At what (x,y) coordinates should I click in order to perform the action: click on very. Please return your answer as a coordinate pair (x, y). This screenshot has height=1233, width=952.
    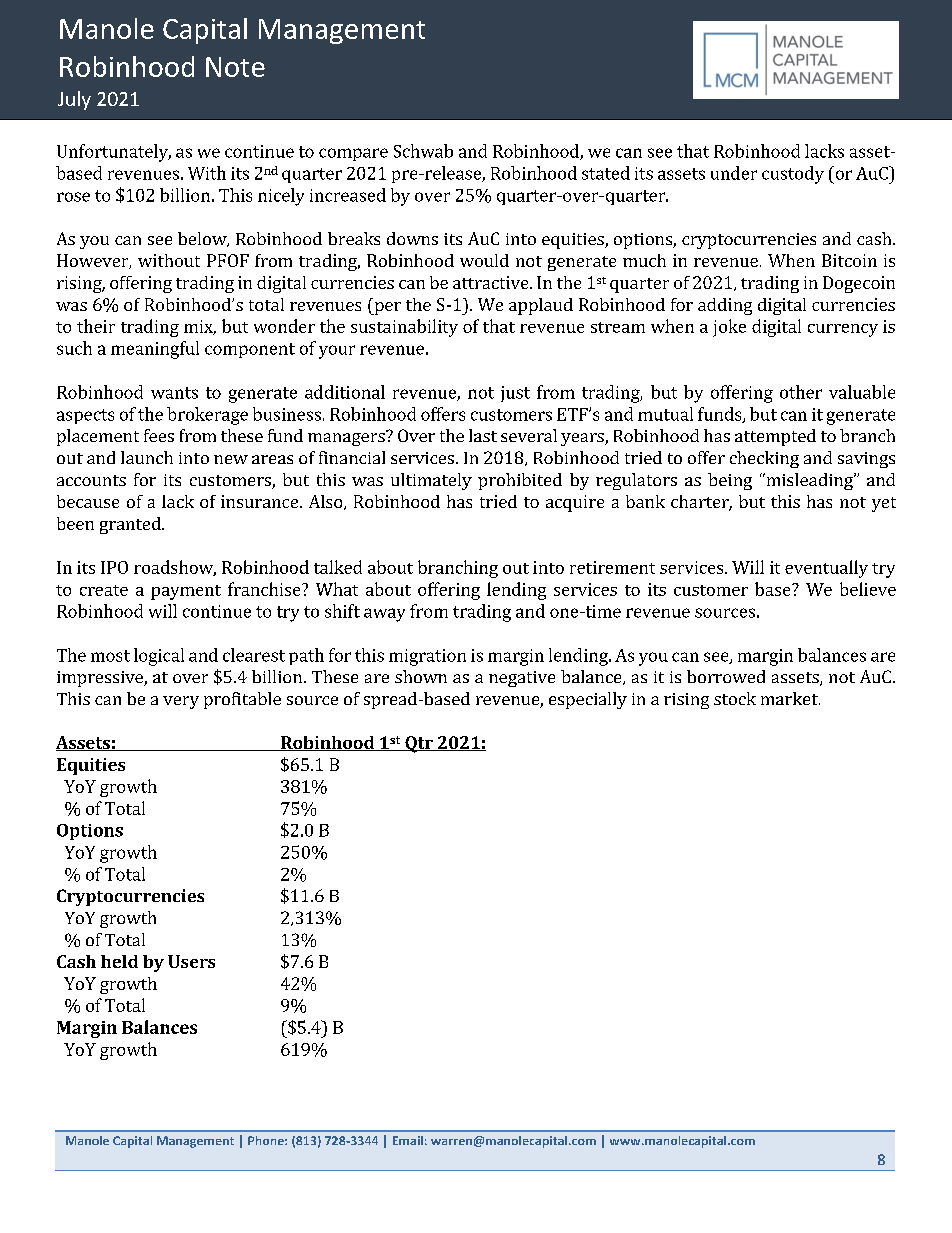
    Looking at the image, I should click on (181, 702).
